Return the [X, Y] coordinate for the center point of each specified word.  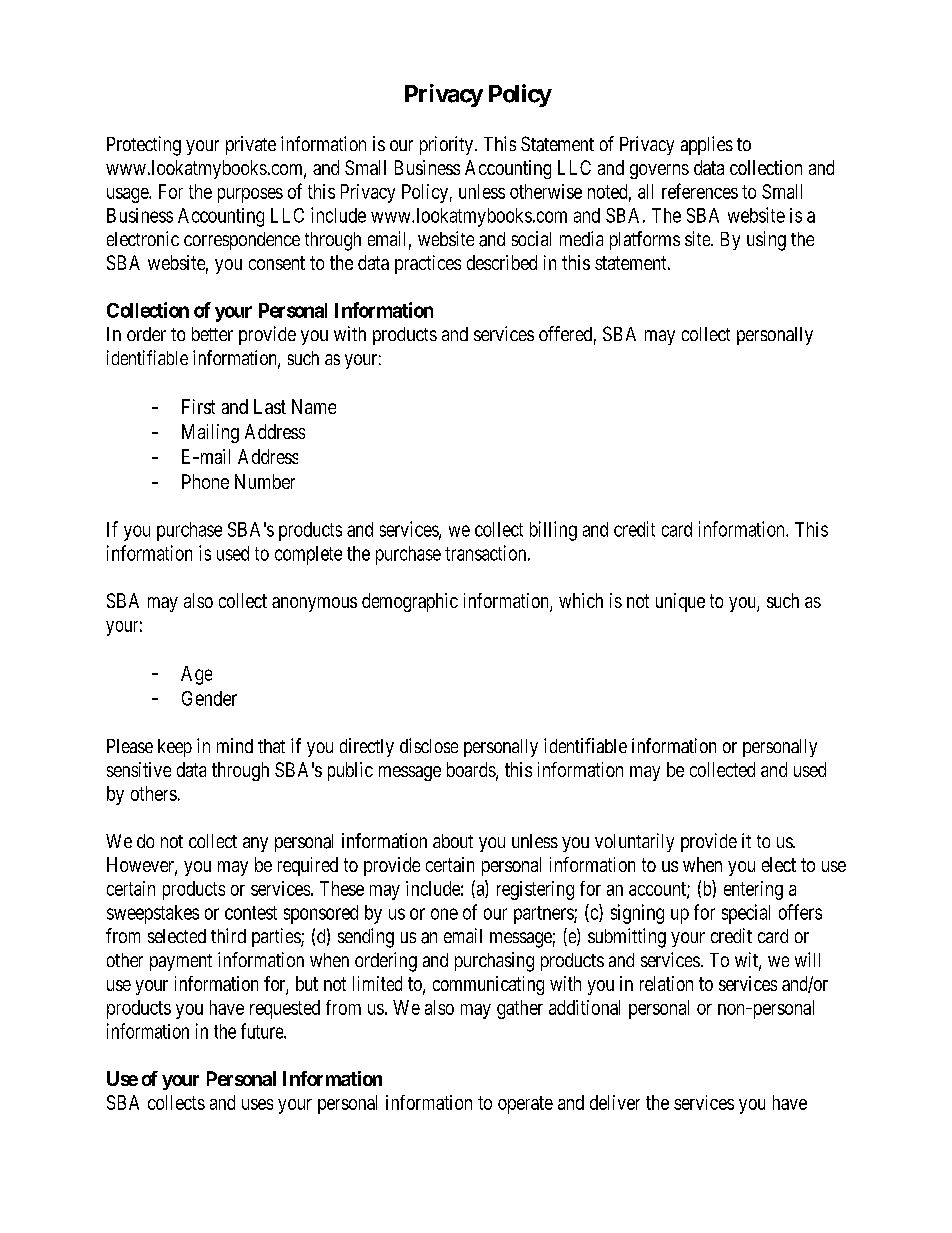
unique [680, 602]
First [198, 406]
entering [753, 890]
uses [257, 1104]
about [453, 841]
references [700, 191]
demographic [410, 602]
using [766, 241]
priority [446, 145]
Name [314, 406]
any [255, 844]
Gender [209, 698]
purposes [250, 195]
